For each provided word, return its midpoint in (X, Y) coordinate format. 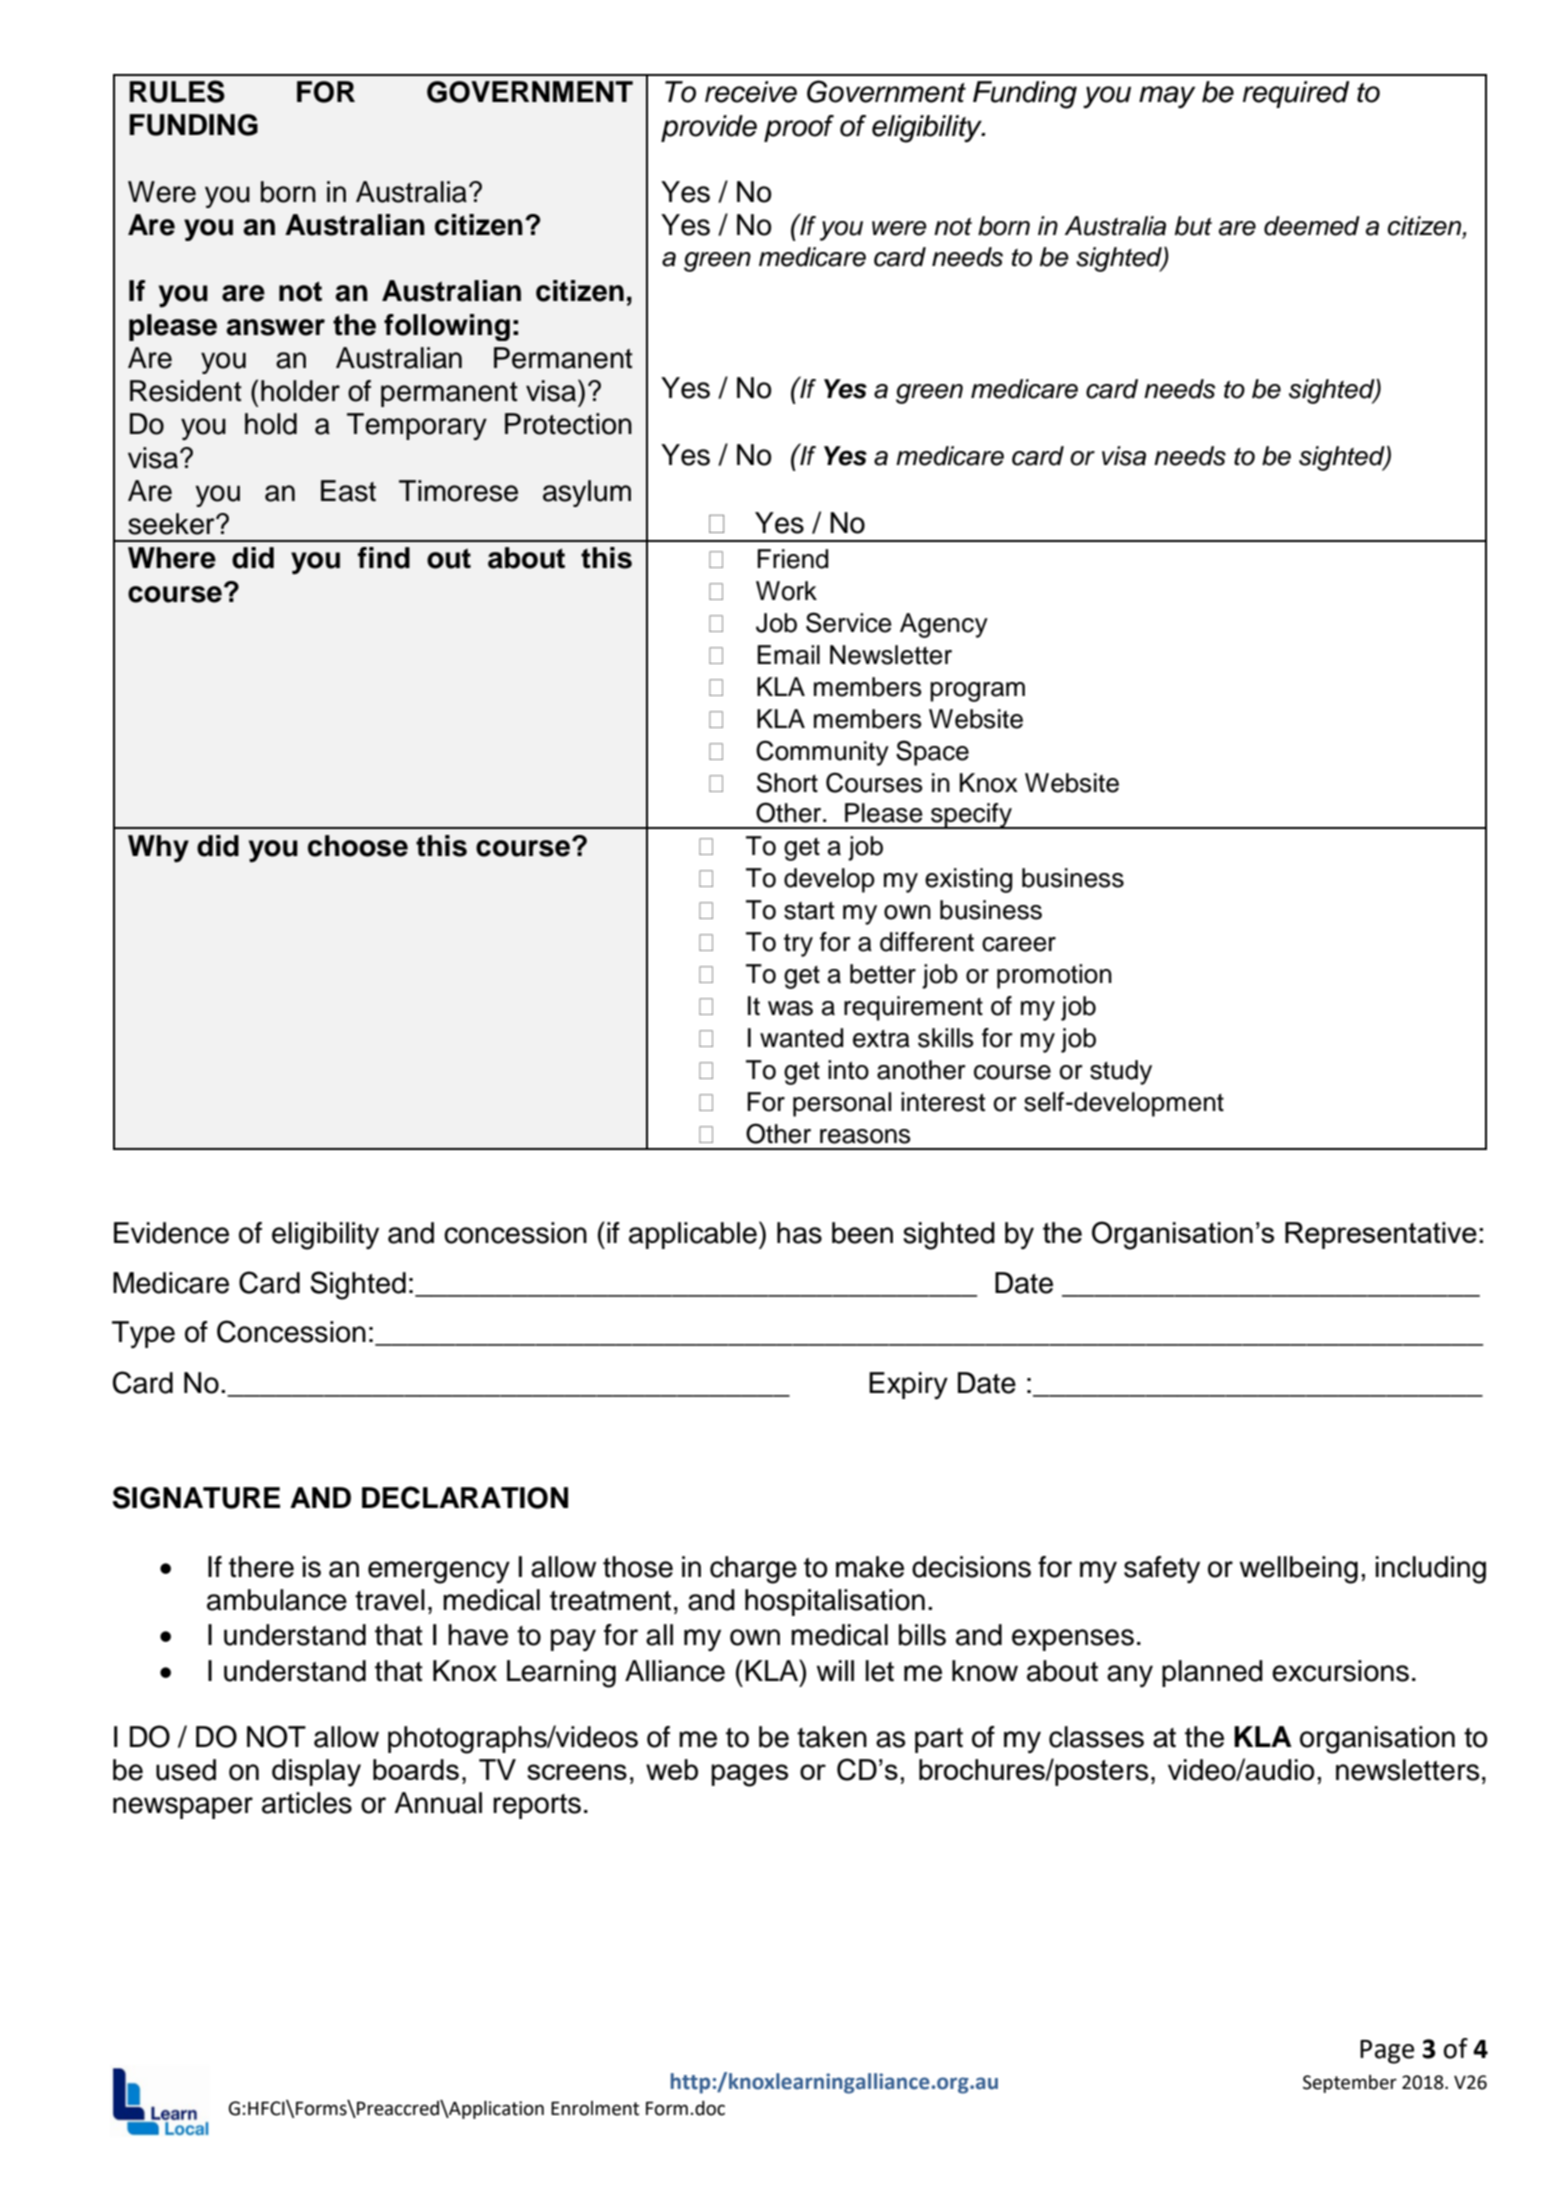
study (1121, 1072)
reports (537, 1806)
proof (799, 128)
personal (842, 1104)
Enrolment (595, 2108)
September (1350, 2084)
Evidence (171, 1233)
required (1296, 94)
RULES (177, 91)
